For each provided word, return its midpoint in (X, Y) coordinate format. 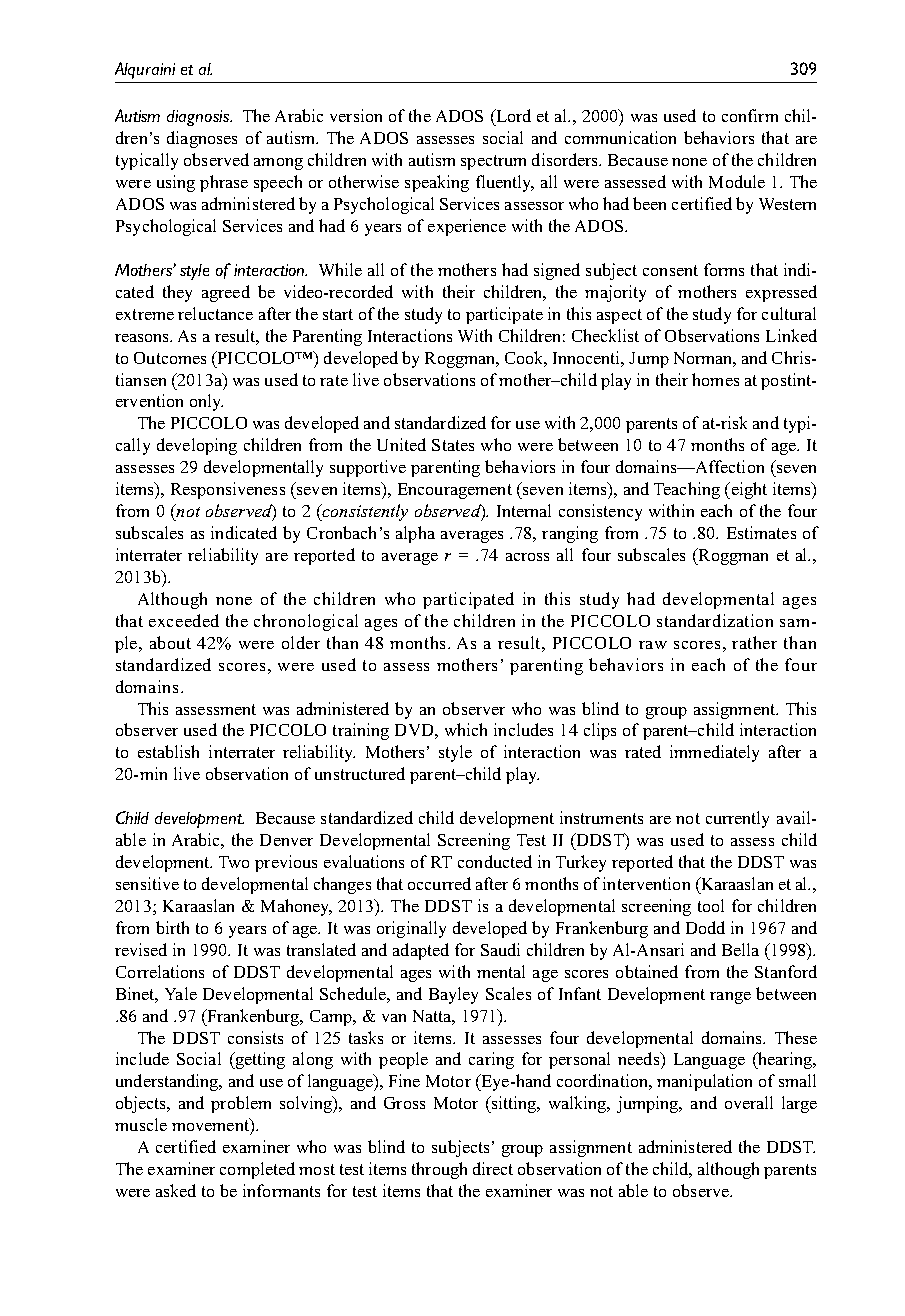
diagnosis (199, 118)
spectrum (493, 162)
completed (257, 1170)
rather (754, 642)
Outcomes (170, 358)
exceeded (184, 620)
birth (172, 927)
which (466, 729)
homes (715, 379)
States (453, 445)
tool (711, 905)
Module (737, 181)
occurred (439, 883)
